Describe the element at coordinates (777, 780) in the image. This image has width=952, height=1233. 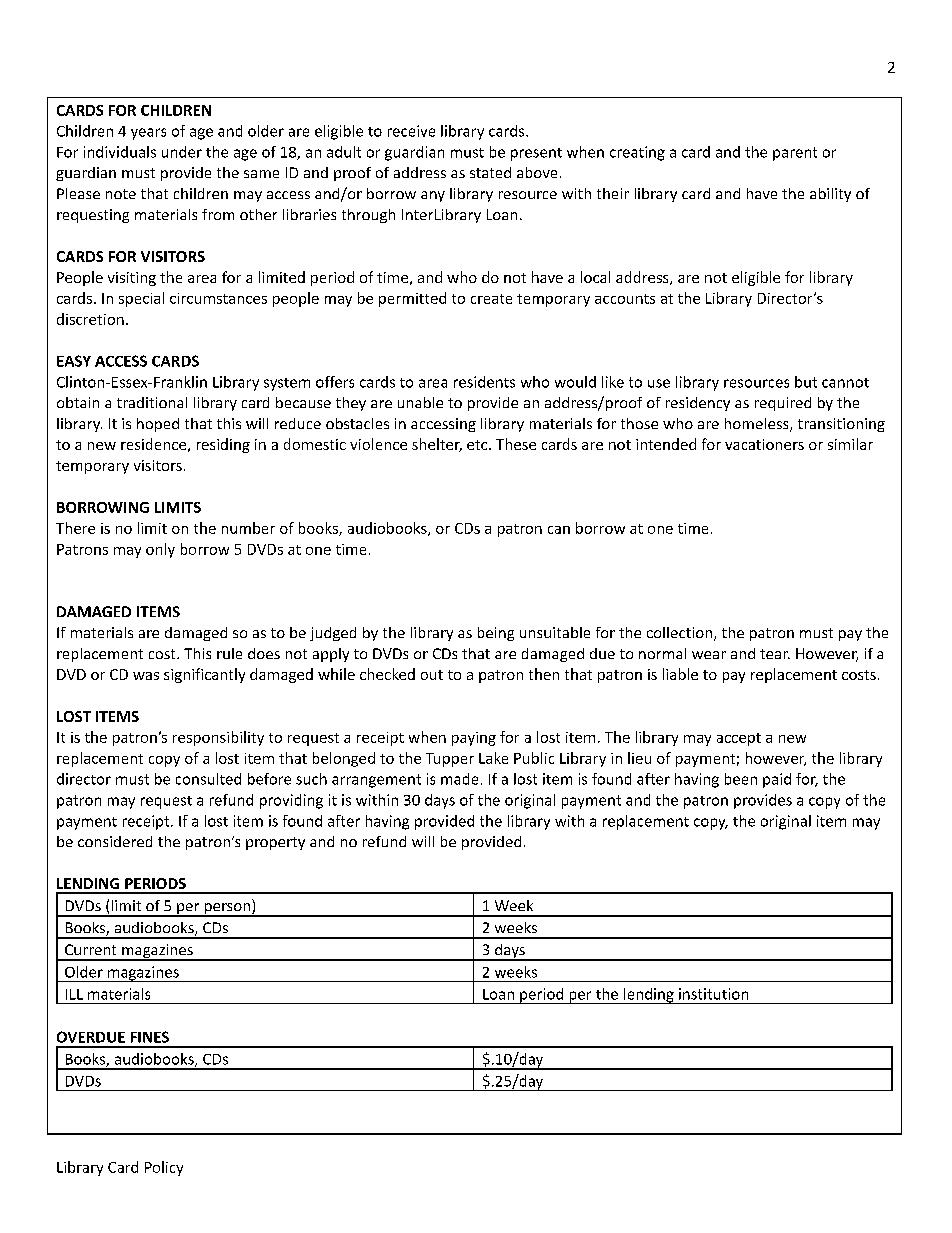
I see `paid` at that location.
